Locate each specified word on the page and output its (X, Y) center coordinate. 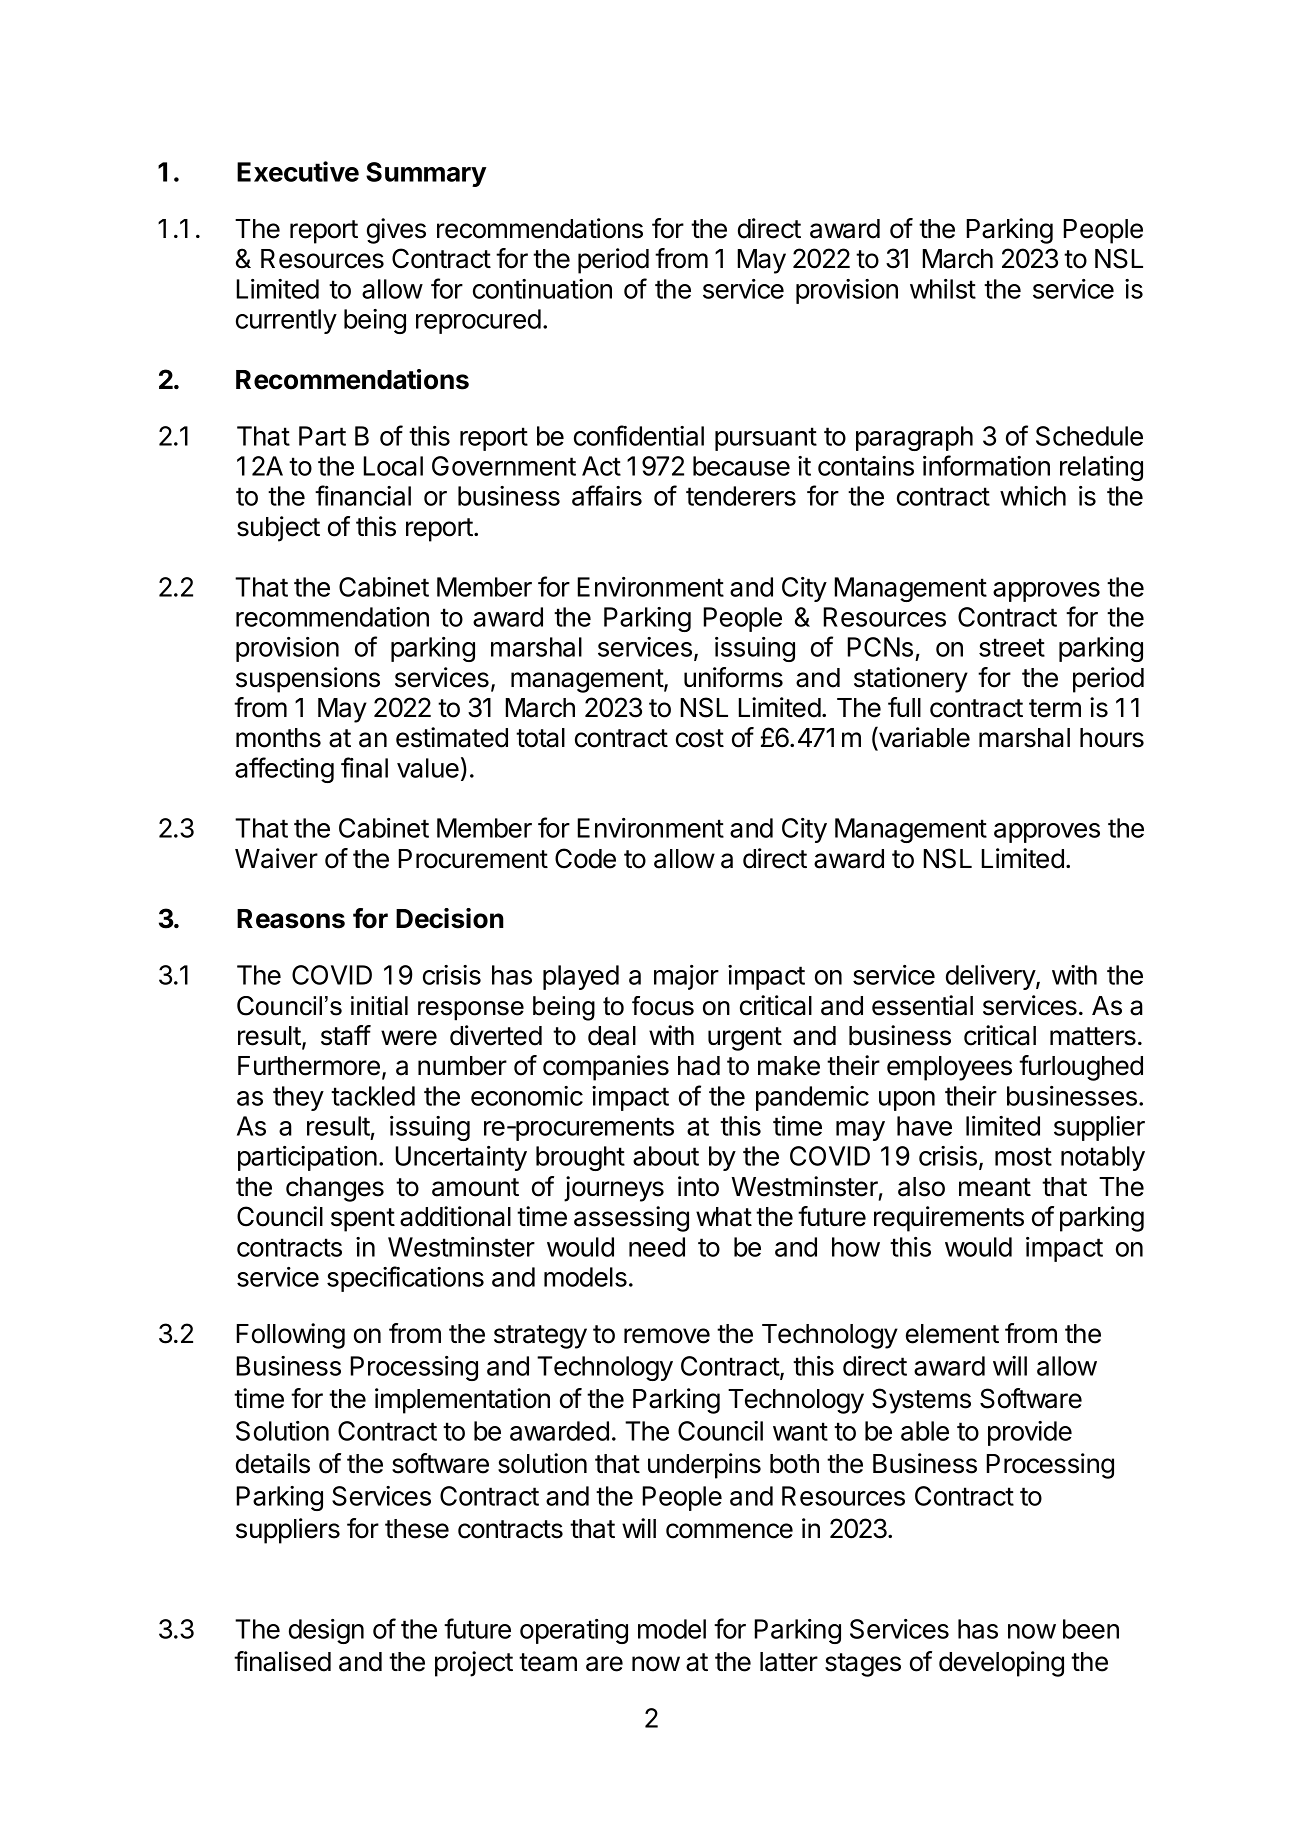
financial (363, 495)
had (699, 1066)
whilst (943, 289)
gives (396, 231)
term (1055, 708)
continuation (542, 289)
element (952, 1334)
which (1033, 496)
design (326, 1631)
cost (700, 738)
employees (949, 1068)
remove (667, 1336)
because (741, 466)
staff (346, 1035)
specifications (405, 1279)
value (428, 768)
